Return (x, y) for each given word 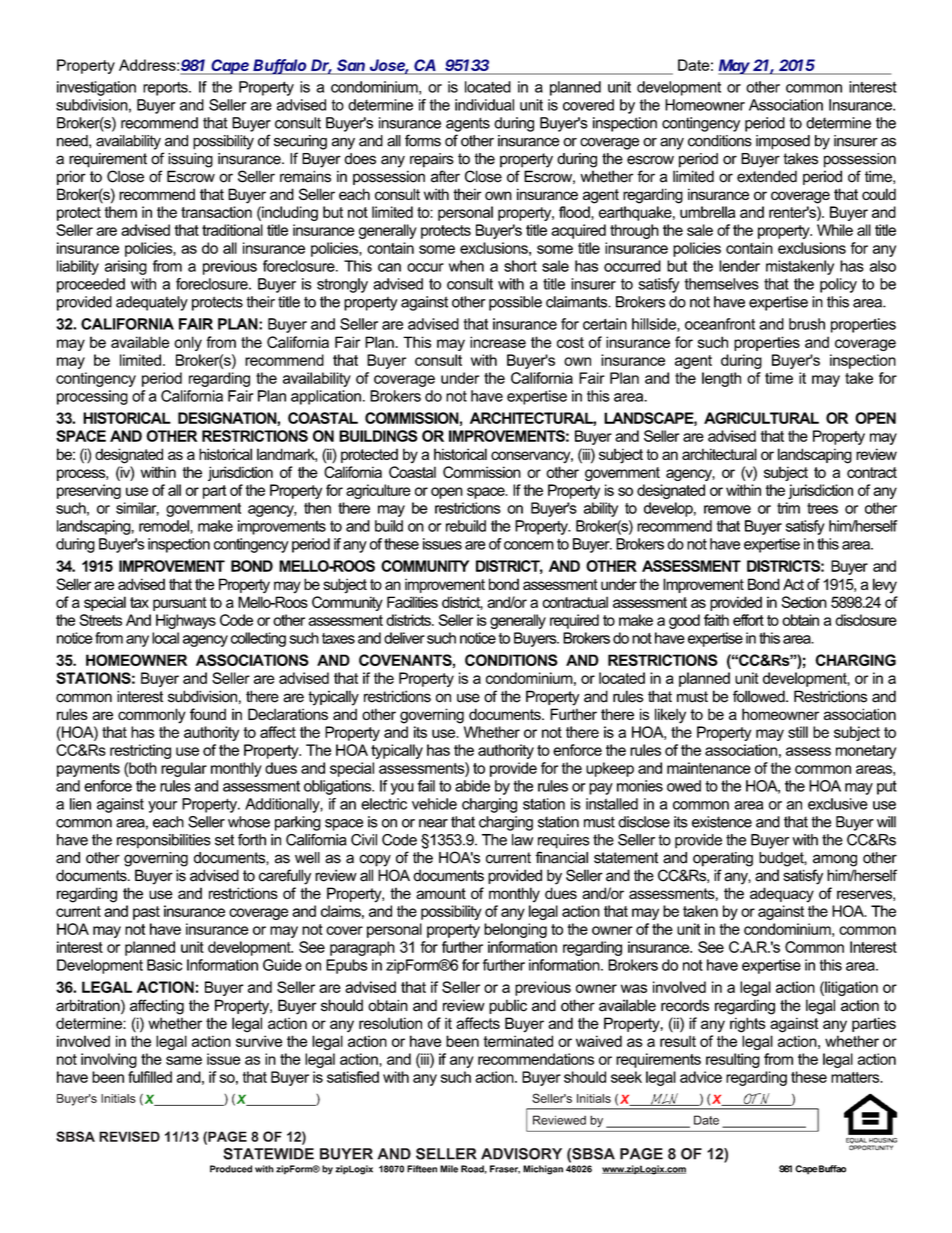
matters (856, 1077)
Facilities (412, 602)
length (721, 379)
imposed (783, 142)
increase (498, 342)
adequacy (782, 895)
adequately (152, 303)
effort (748, 620)
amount (441, 893)
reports (166, 89)
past (146, 913)
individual (484, 105)
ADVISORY (521, 1154)
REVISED (129, 1136)
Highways (186, 621)
